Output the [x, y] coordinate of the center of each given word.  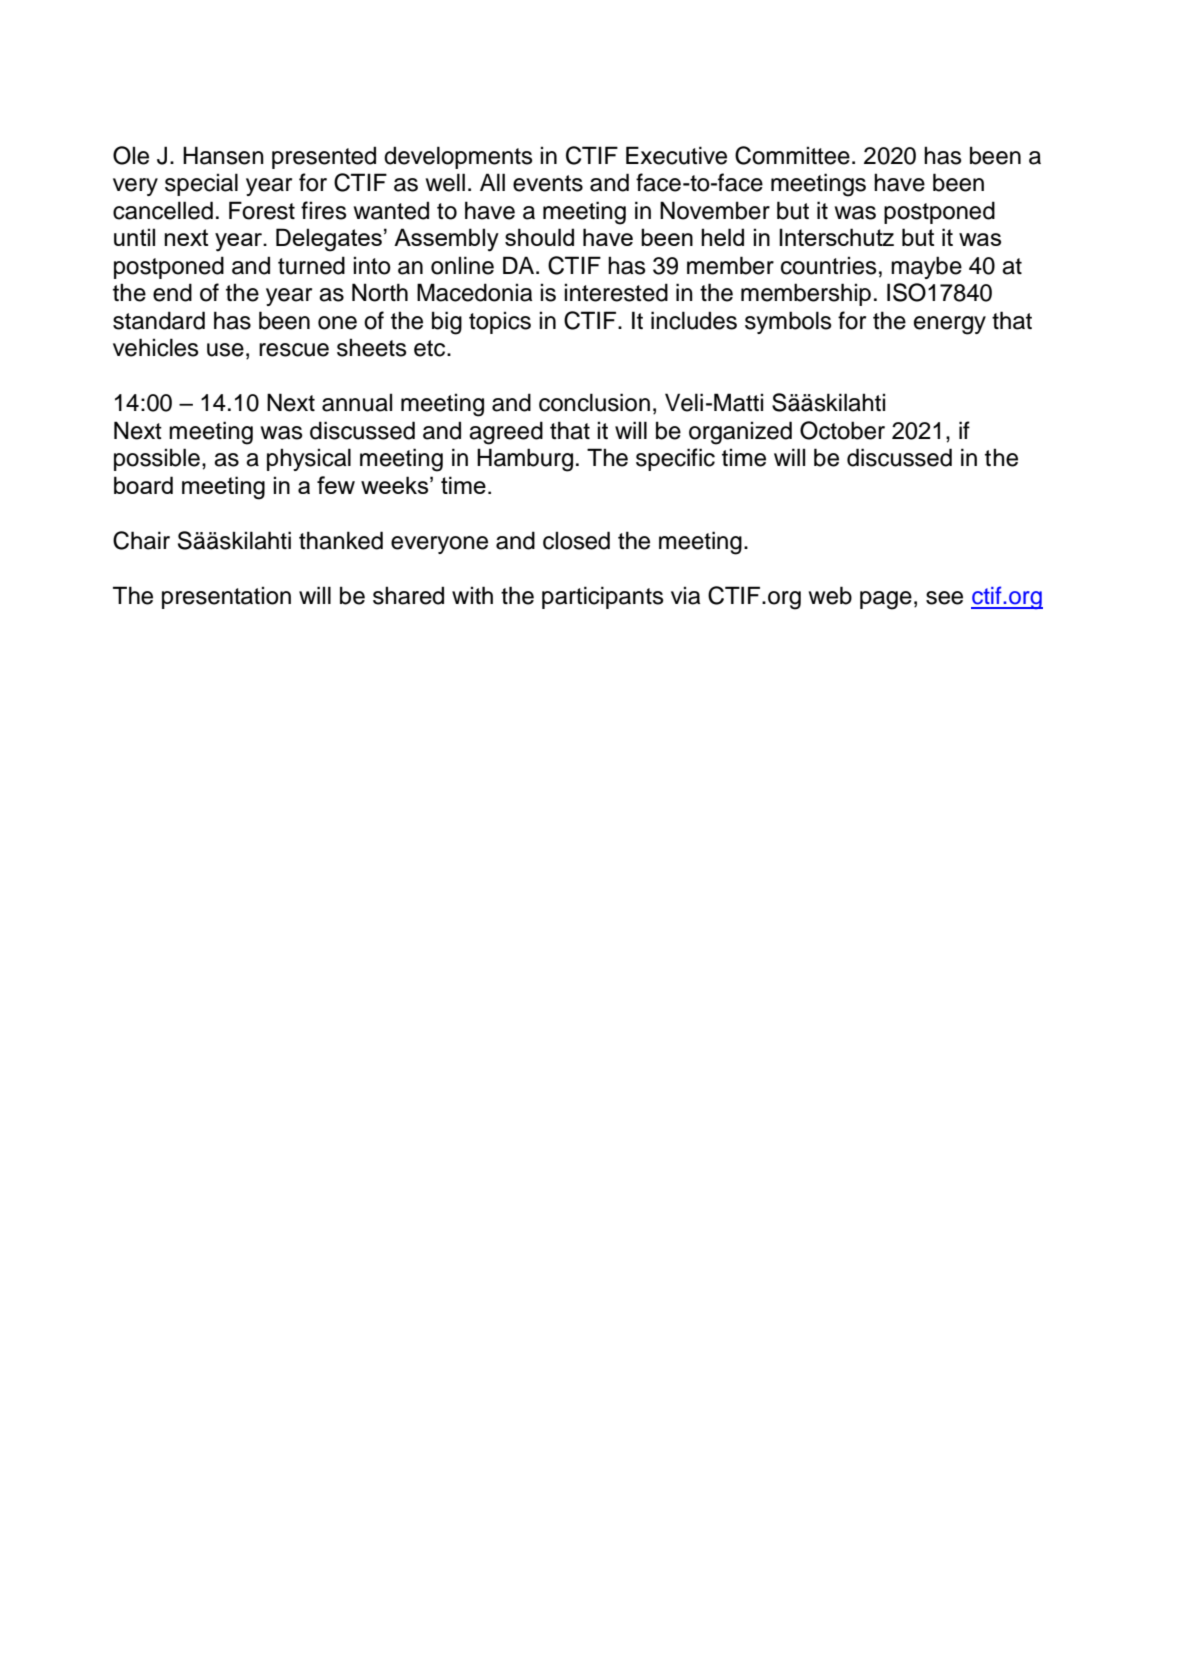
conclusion [594, 402]
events [548, 183]
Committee [792, 155]
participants [603, 597]
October [842, 430]
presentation [226, 597]
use [225, 350]
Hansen [223, 155]
